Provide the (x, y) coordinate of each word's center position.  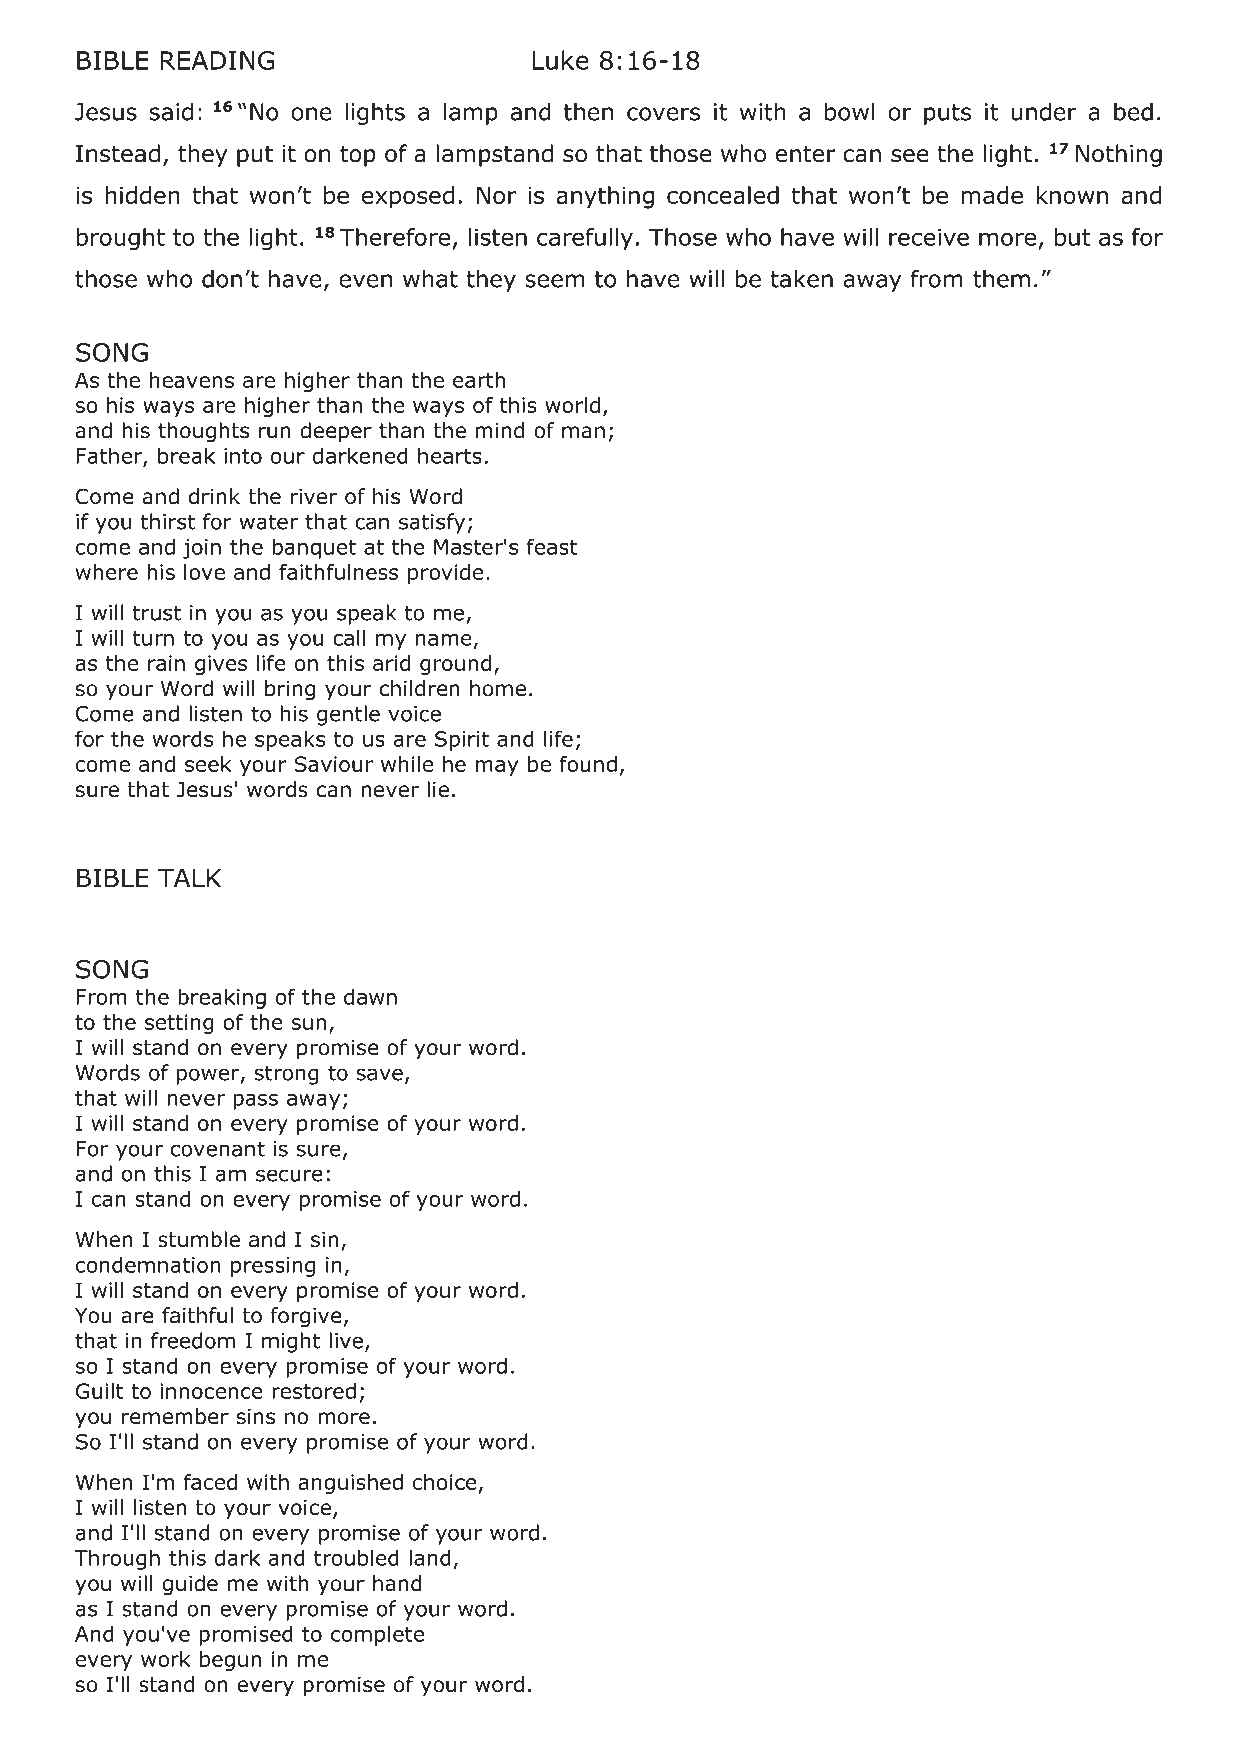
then (588, 112)
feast (552, 546)
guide (190, 1585)
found (588, 764)
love (204, 572)
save (380, 1074)
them (1001, 279)
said (171, 112)
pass (255, 1102)
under (1044, 112)
